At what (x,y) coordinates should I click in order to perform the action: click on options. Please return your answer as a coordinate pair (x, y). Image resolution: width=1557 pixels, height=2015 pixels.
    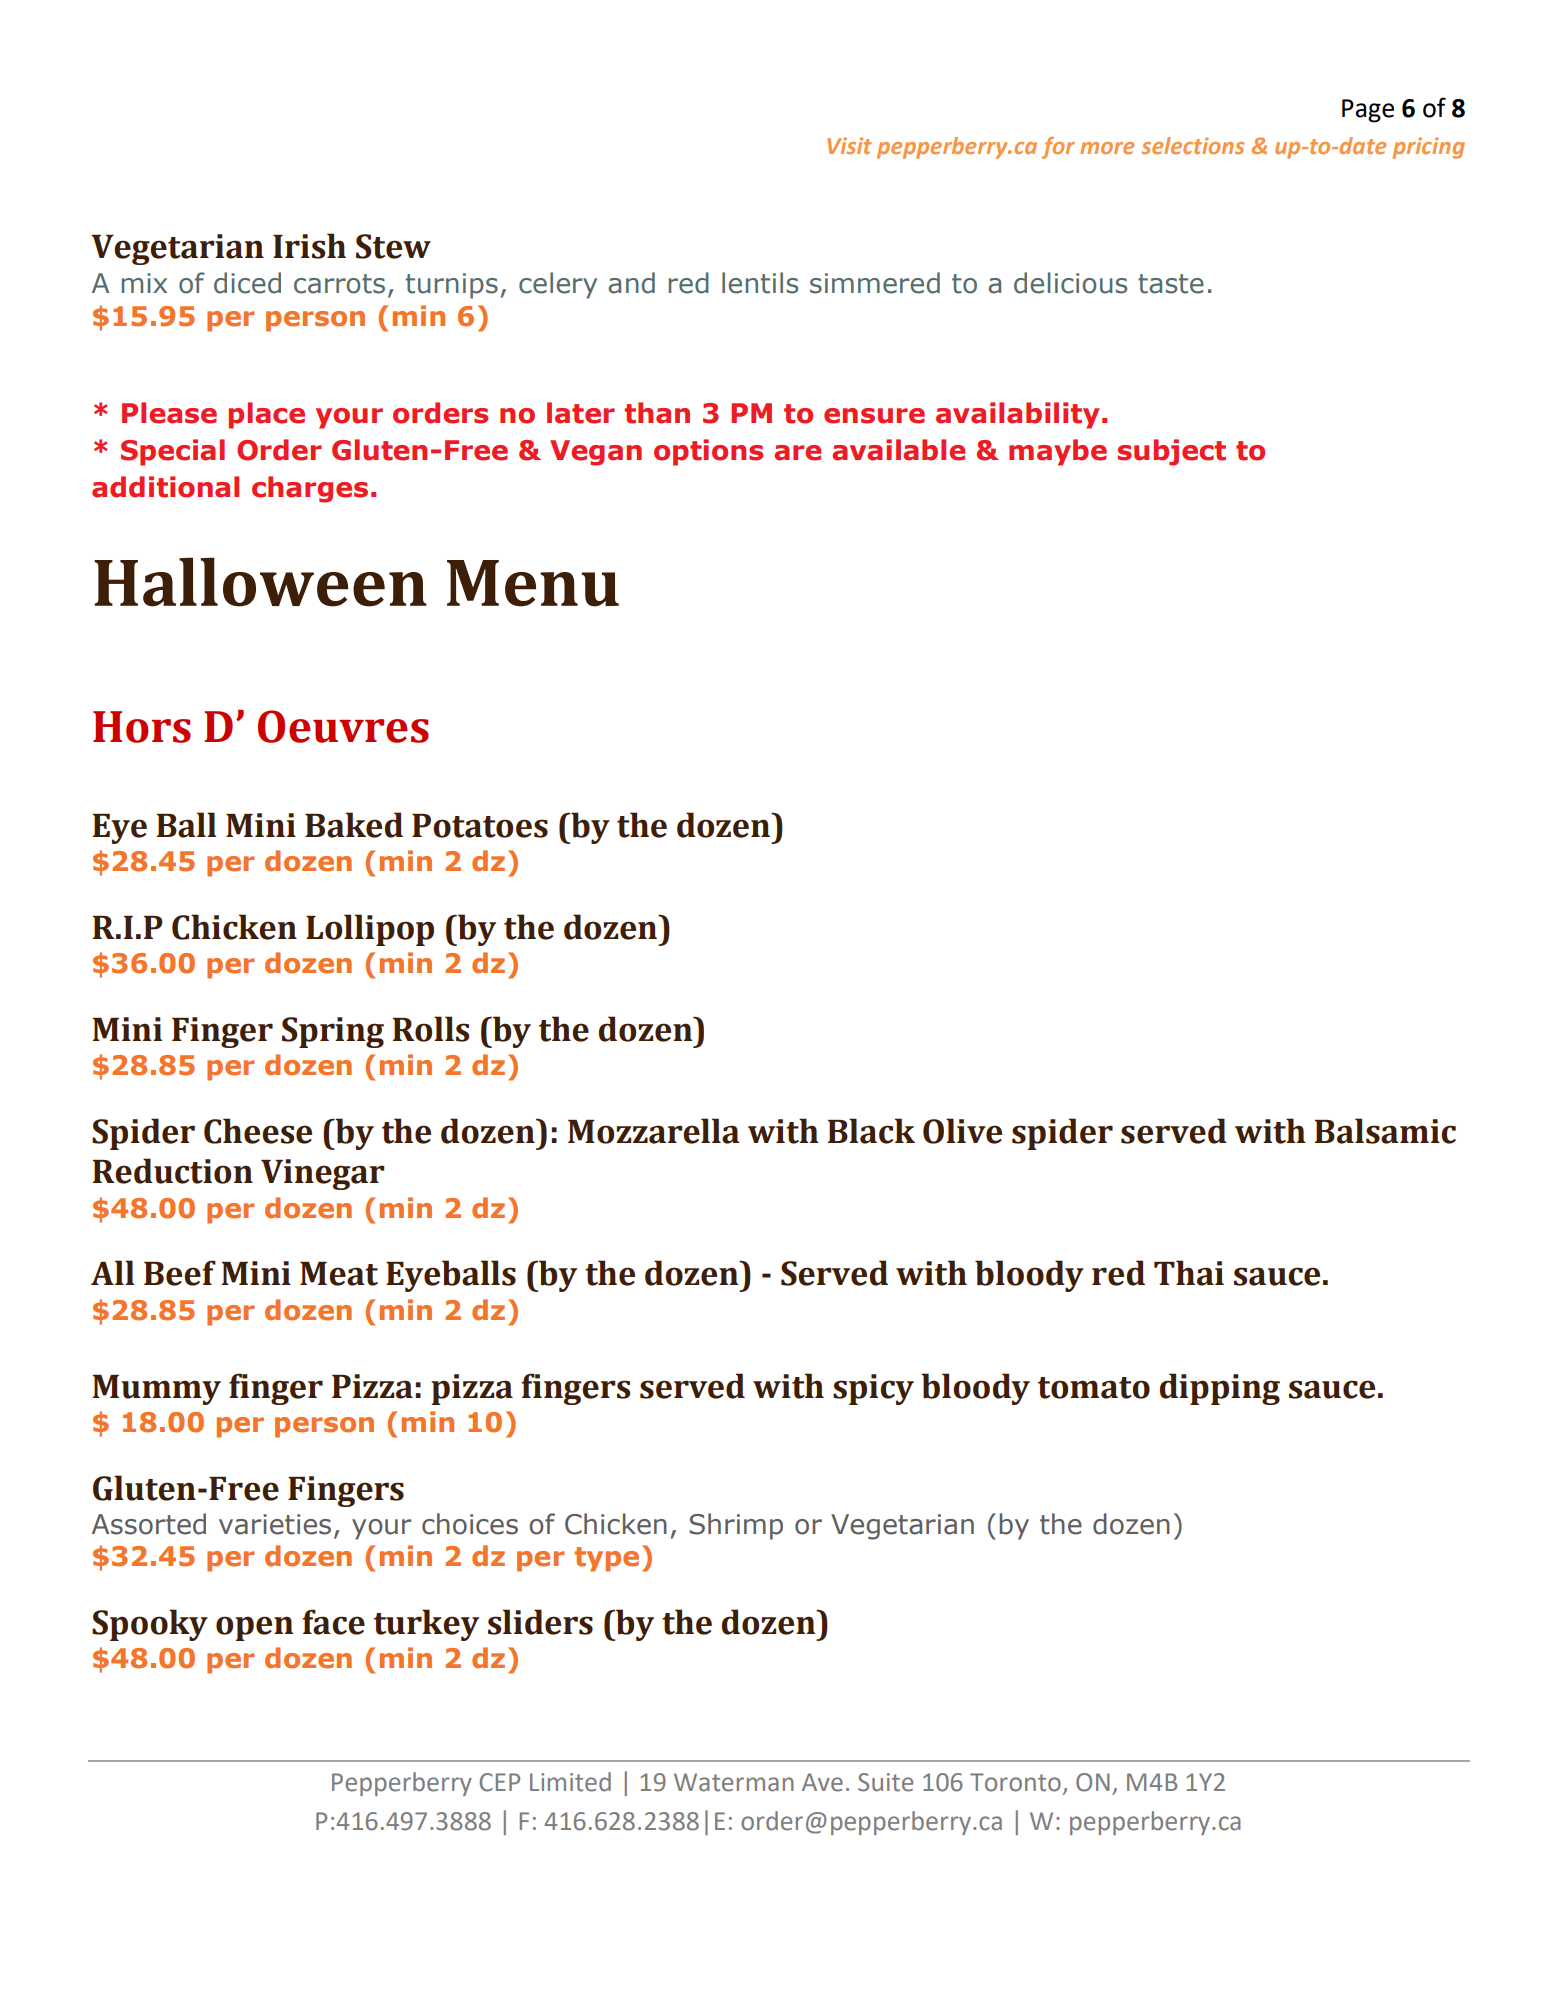
    Looking at the image, I should click on (708, 452).
